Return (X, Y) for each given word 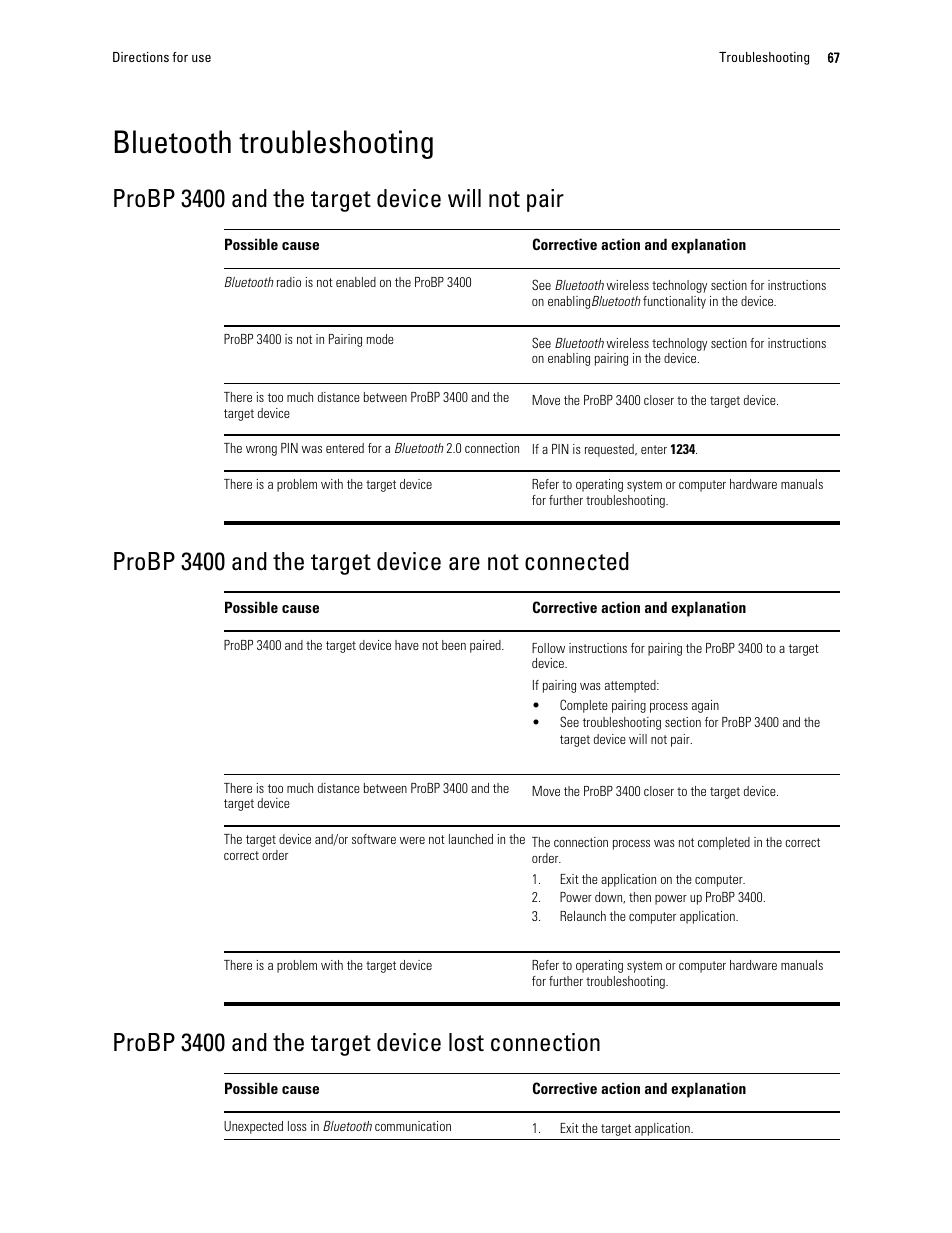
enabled (356, 282)
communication (413, 1126)
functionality (674, 302)
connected (577, 561)
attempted (631, 686)
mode (380, 339)
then (640, 897)
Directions (141, 57)
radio (289, 282)
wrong (261, 451)
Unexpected (253, 1127)
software (374, 839)
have (407, 645)
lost (466, 1042)
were (412, 840)
